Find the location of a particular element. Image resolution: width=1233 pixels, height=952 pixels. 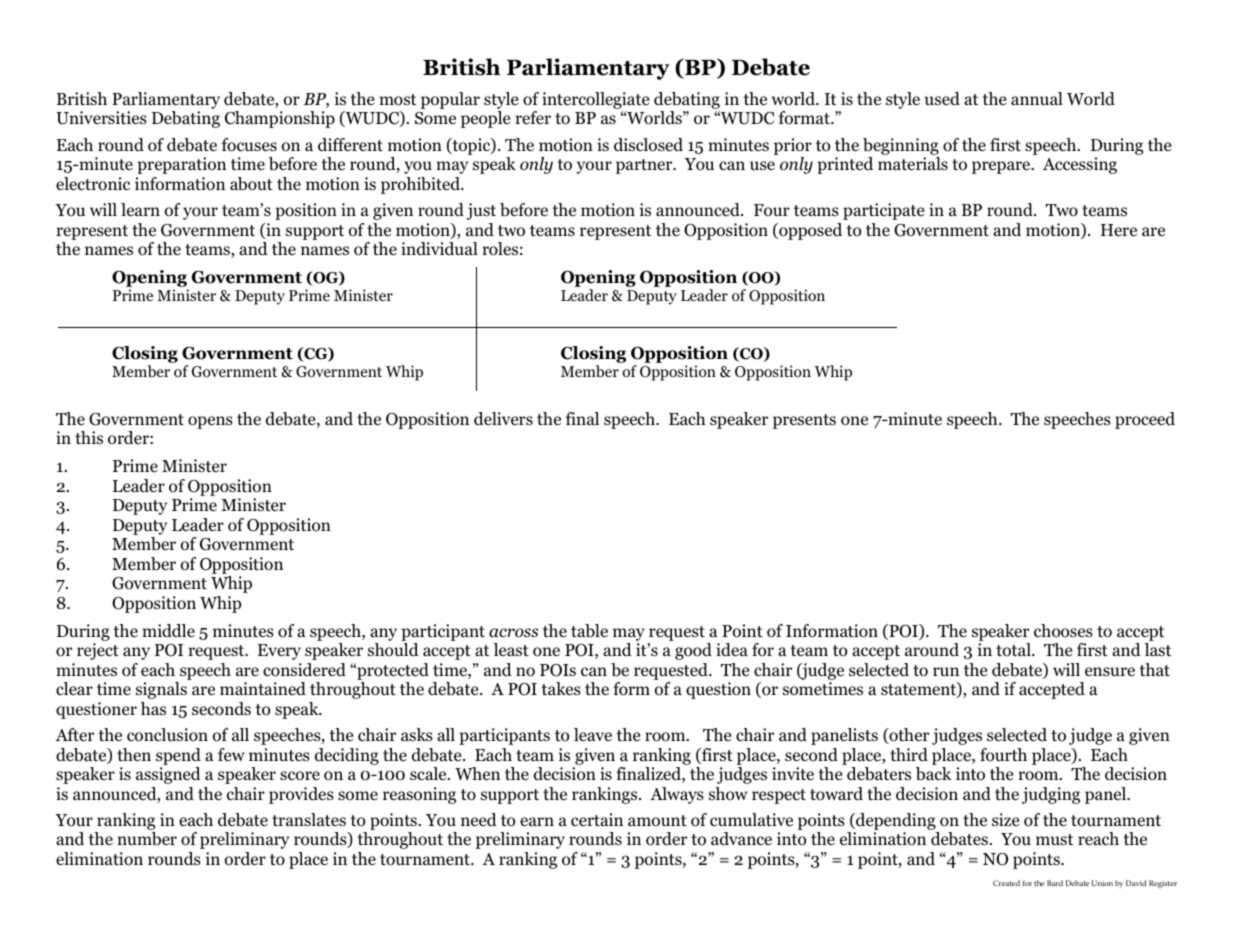

annual is located at coordinates (1037, 98).
